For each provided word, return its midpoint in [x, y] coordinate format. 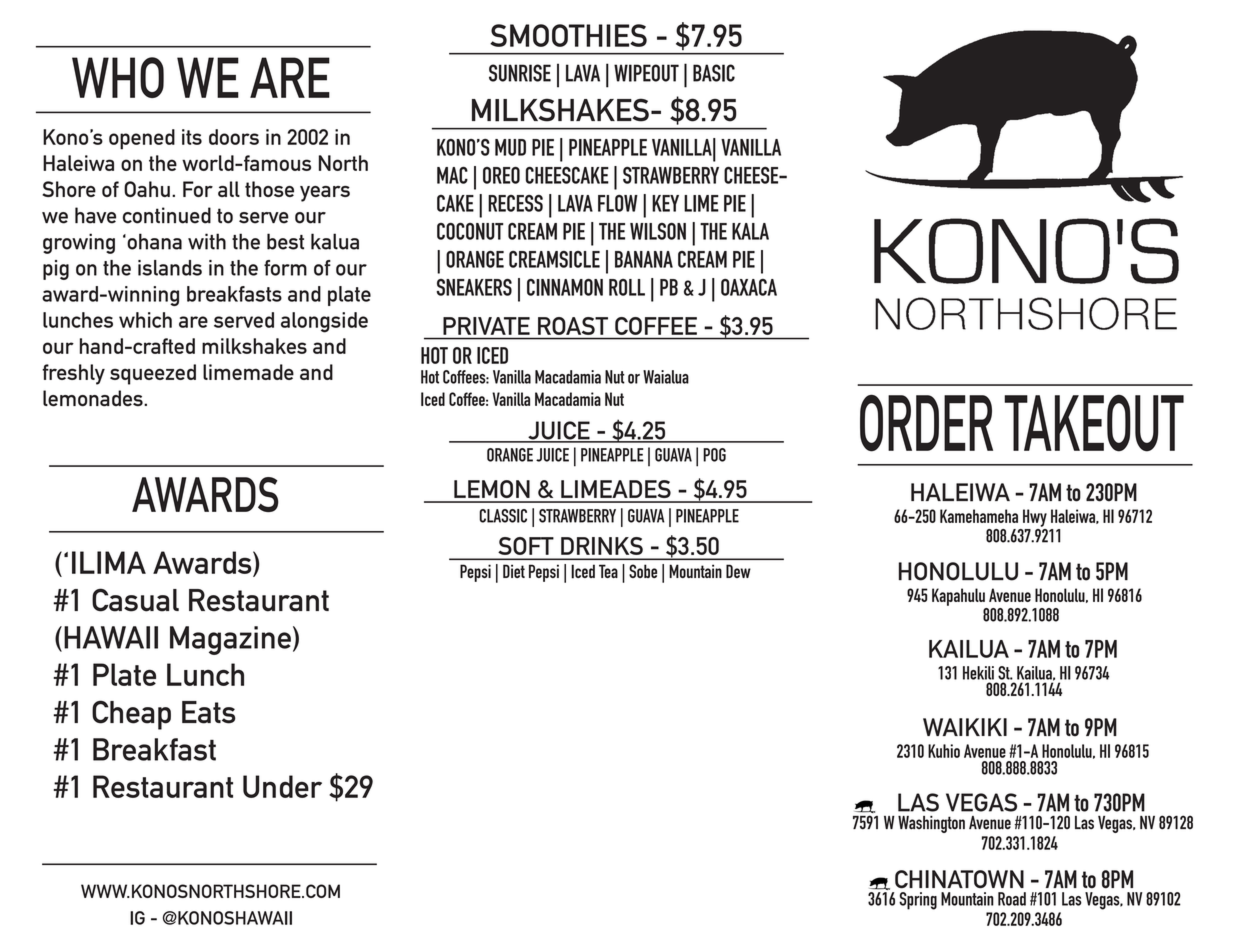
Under [282, 786]
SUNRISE [520, 73]
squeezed [153, 374]
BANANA [644, 259]
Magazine [230, 640]
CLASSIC [503, 516]
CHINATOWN [959, 879]
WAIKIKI [965, 727]
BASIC [714, 73]
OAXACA [749, 287]
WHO [118, 77]
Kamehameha [979, 516]
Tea [608, 571]
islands [170, 268]
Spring [918, 901]
